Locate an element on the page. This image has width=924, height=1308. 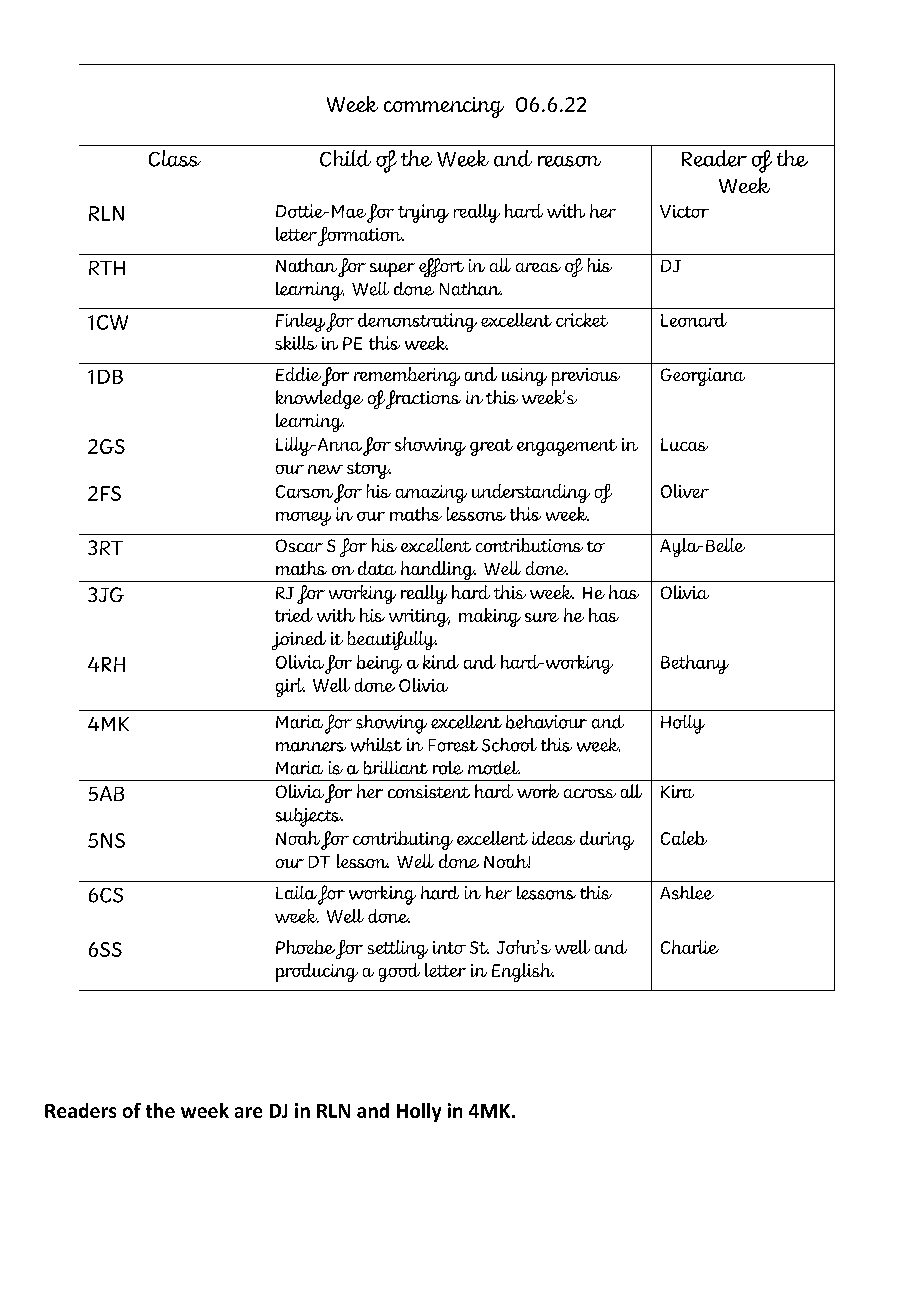
Class is located at coordinates (175, 158).
